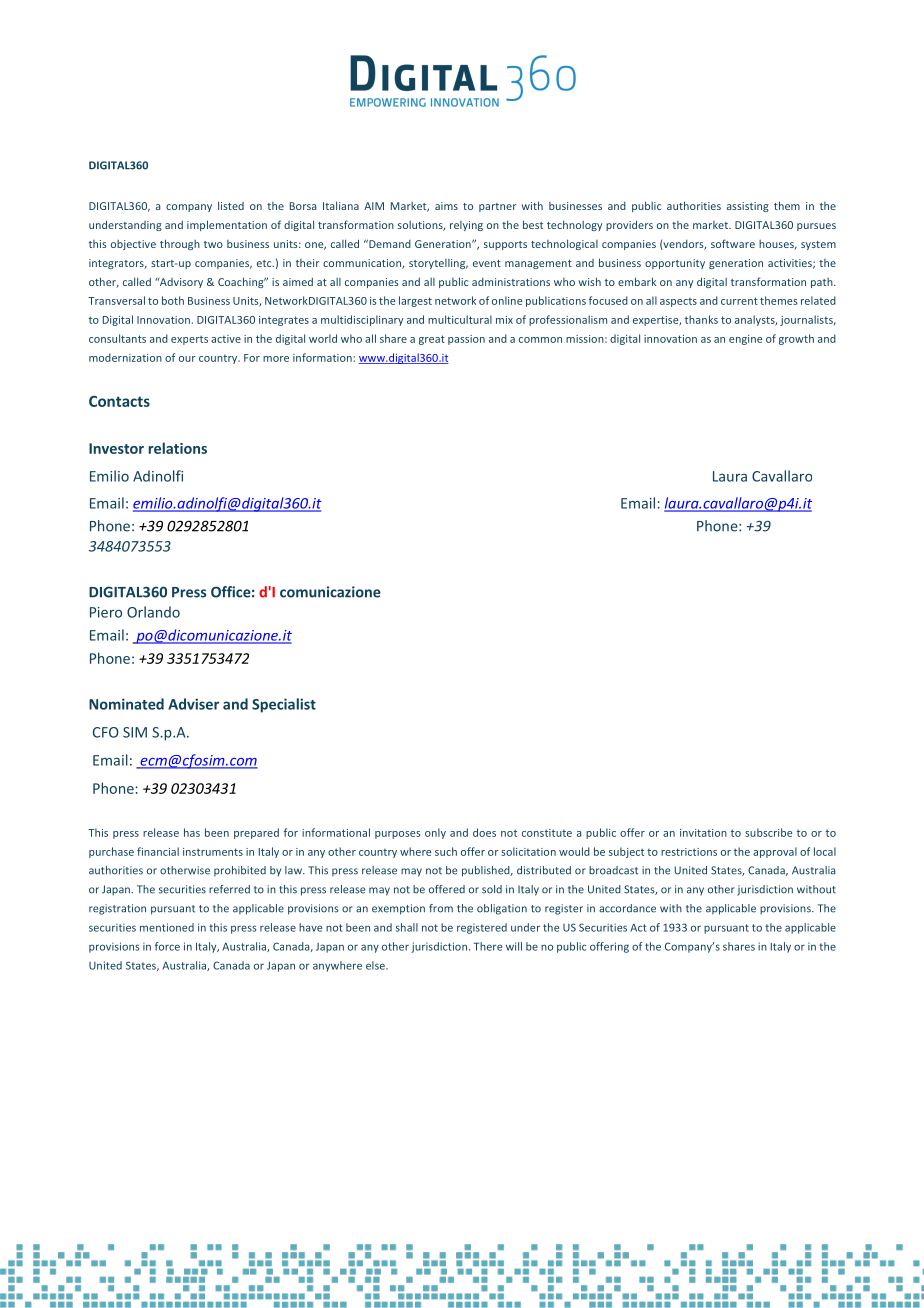 The image size is (924, 1308). I want to click on Adviser, so click(193, 704).
